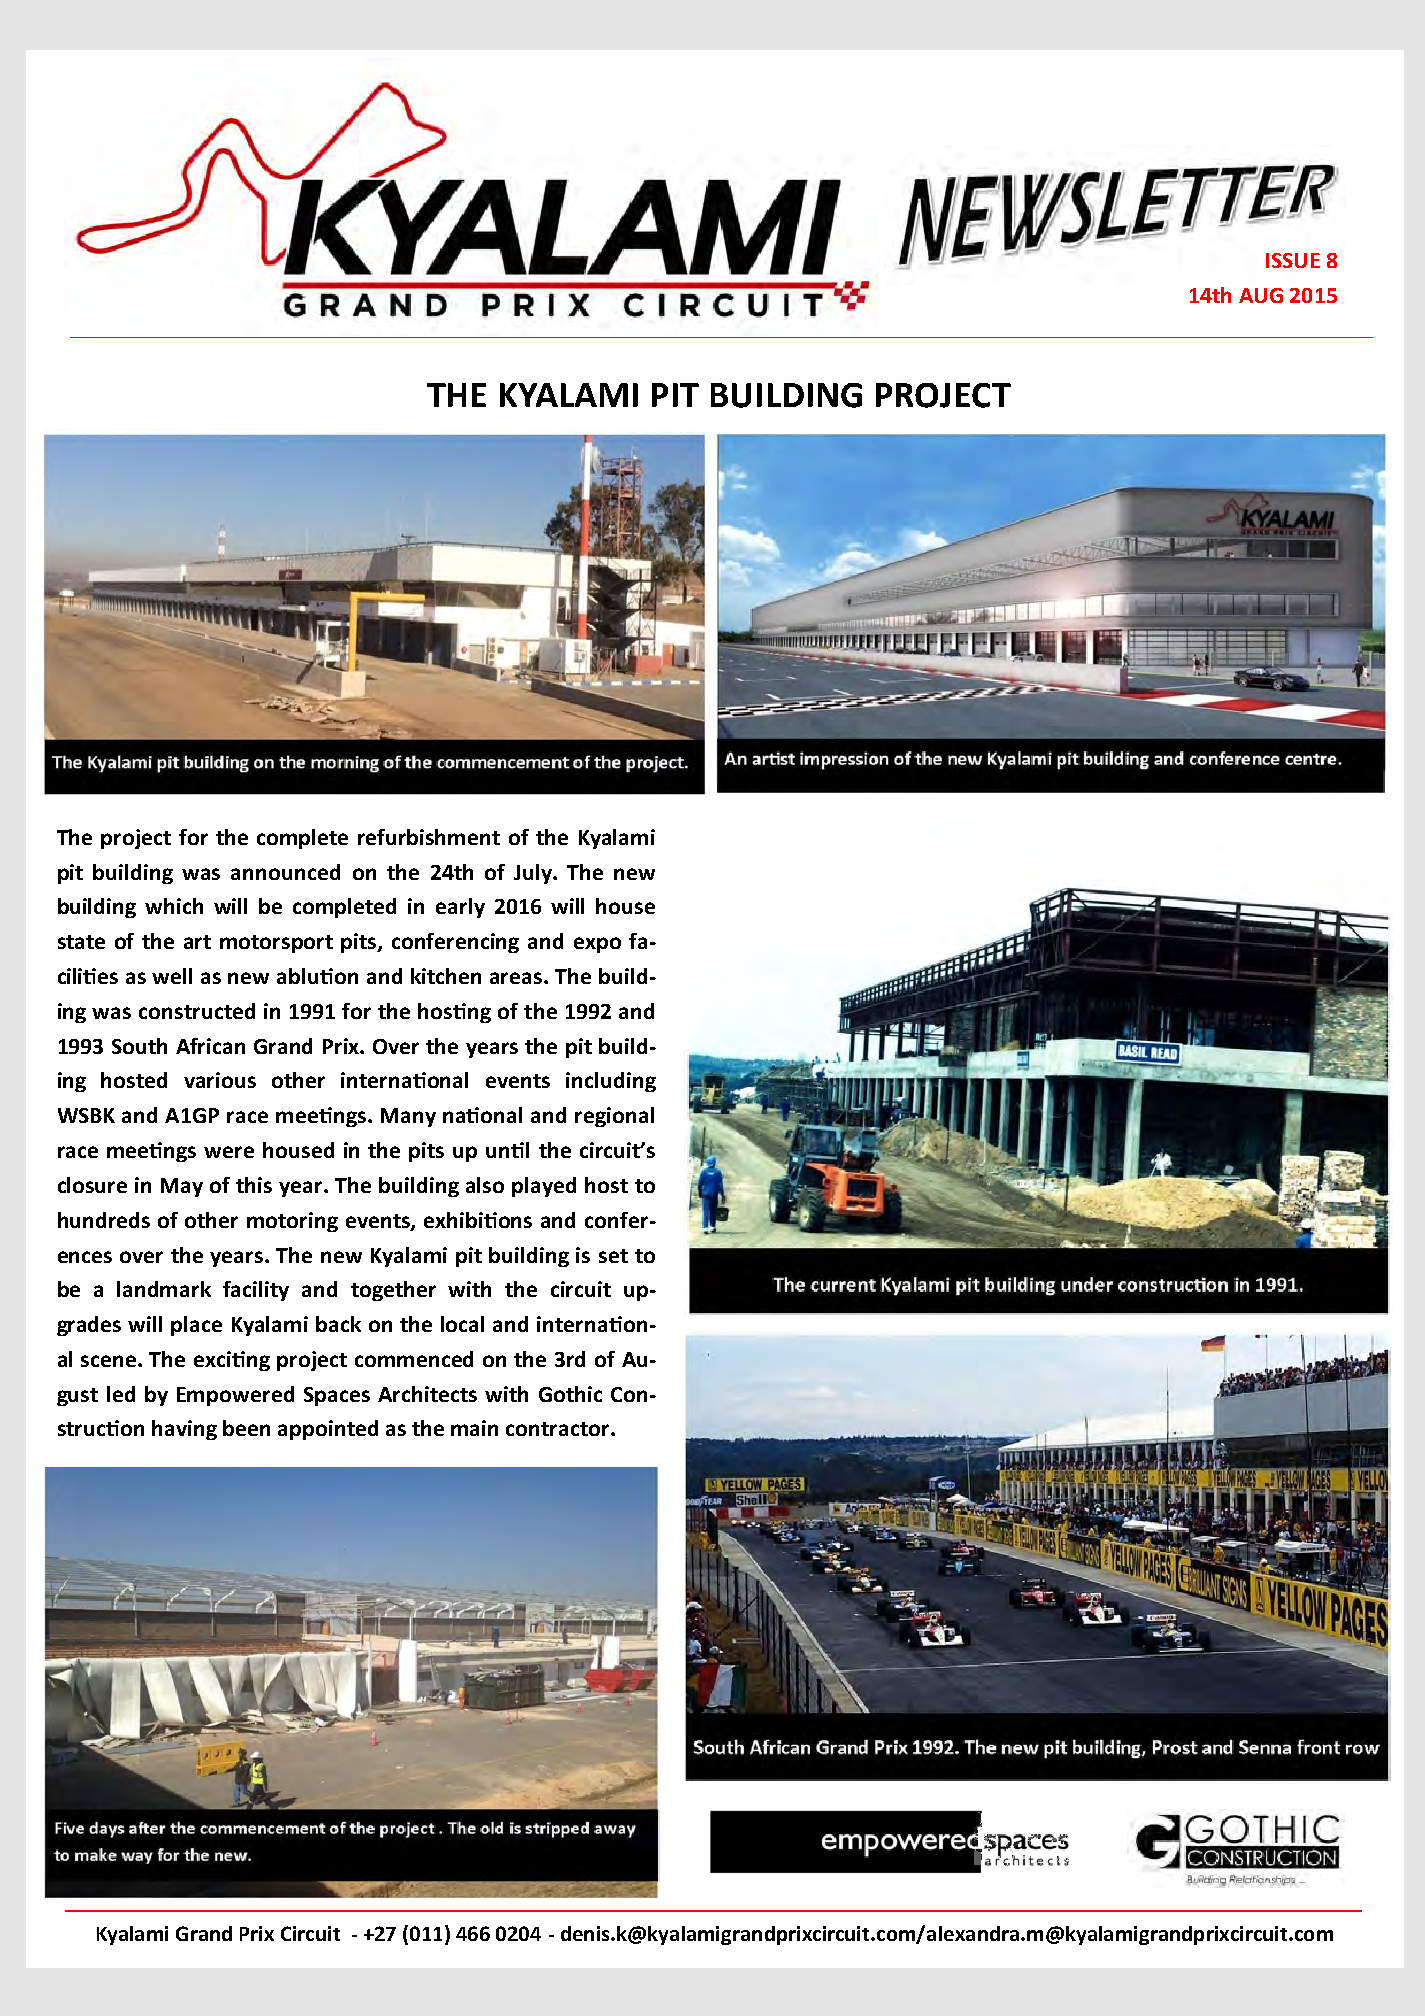  What do you see at coordinates (429, 837) in the screenshot?
I see `refurbishment` at bounding box center [429, 837].
